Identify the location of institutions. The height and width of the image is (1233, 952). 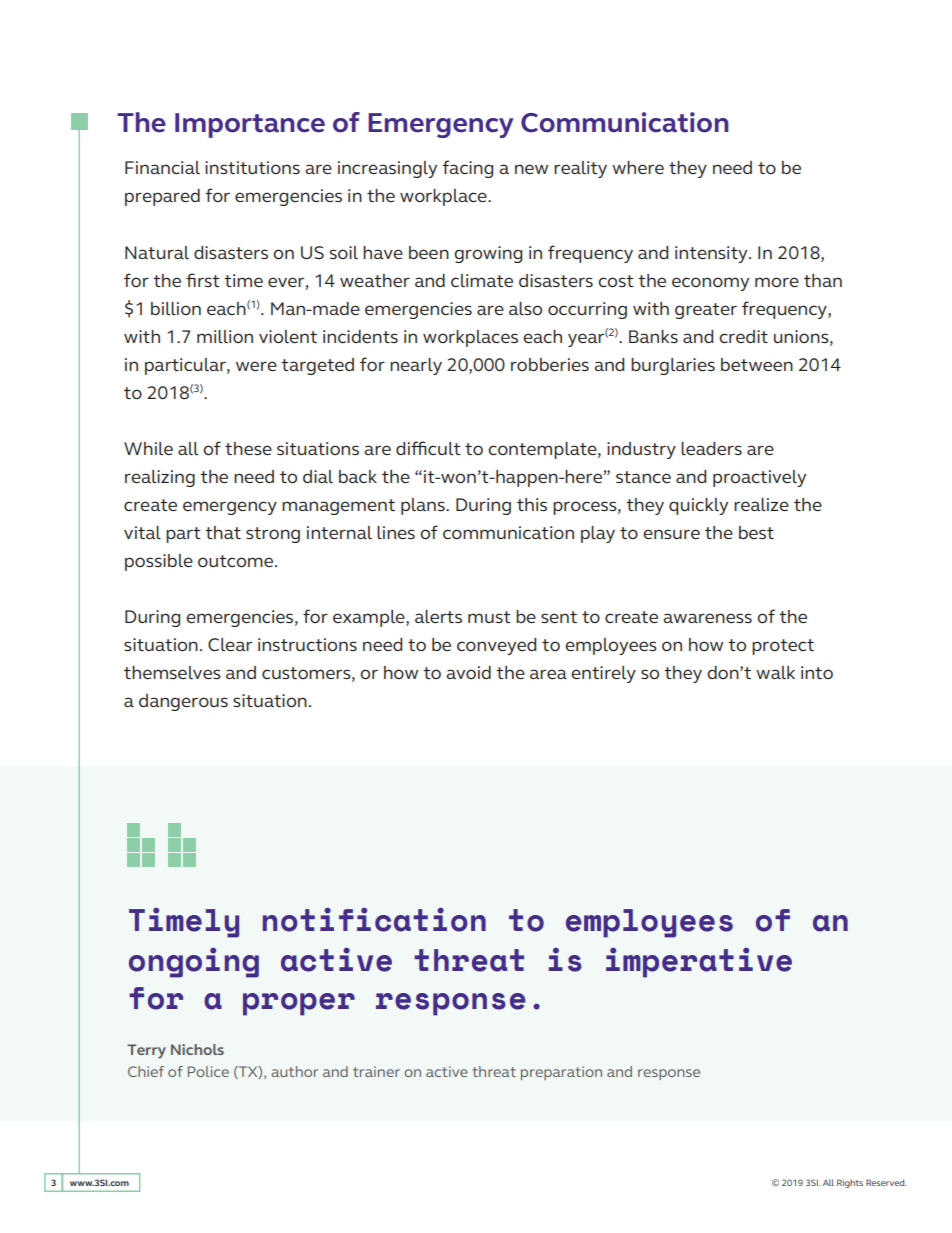
(252, 167).
